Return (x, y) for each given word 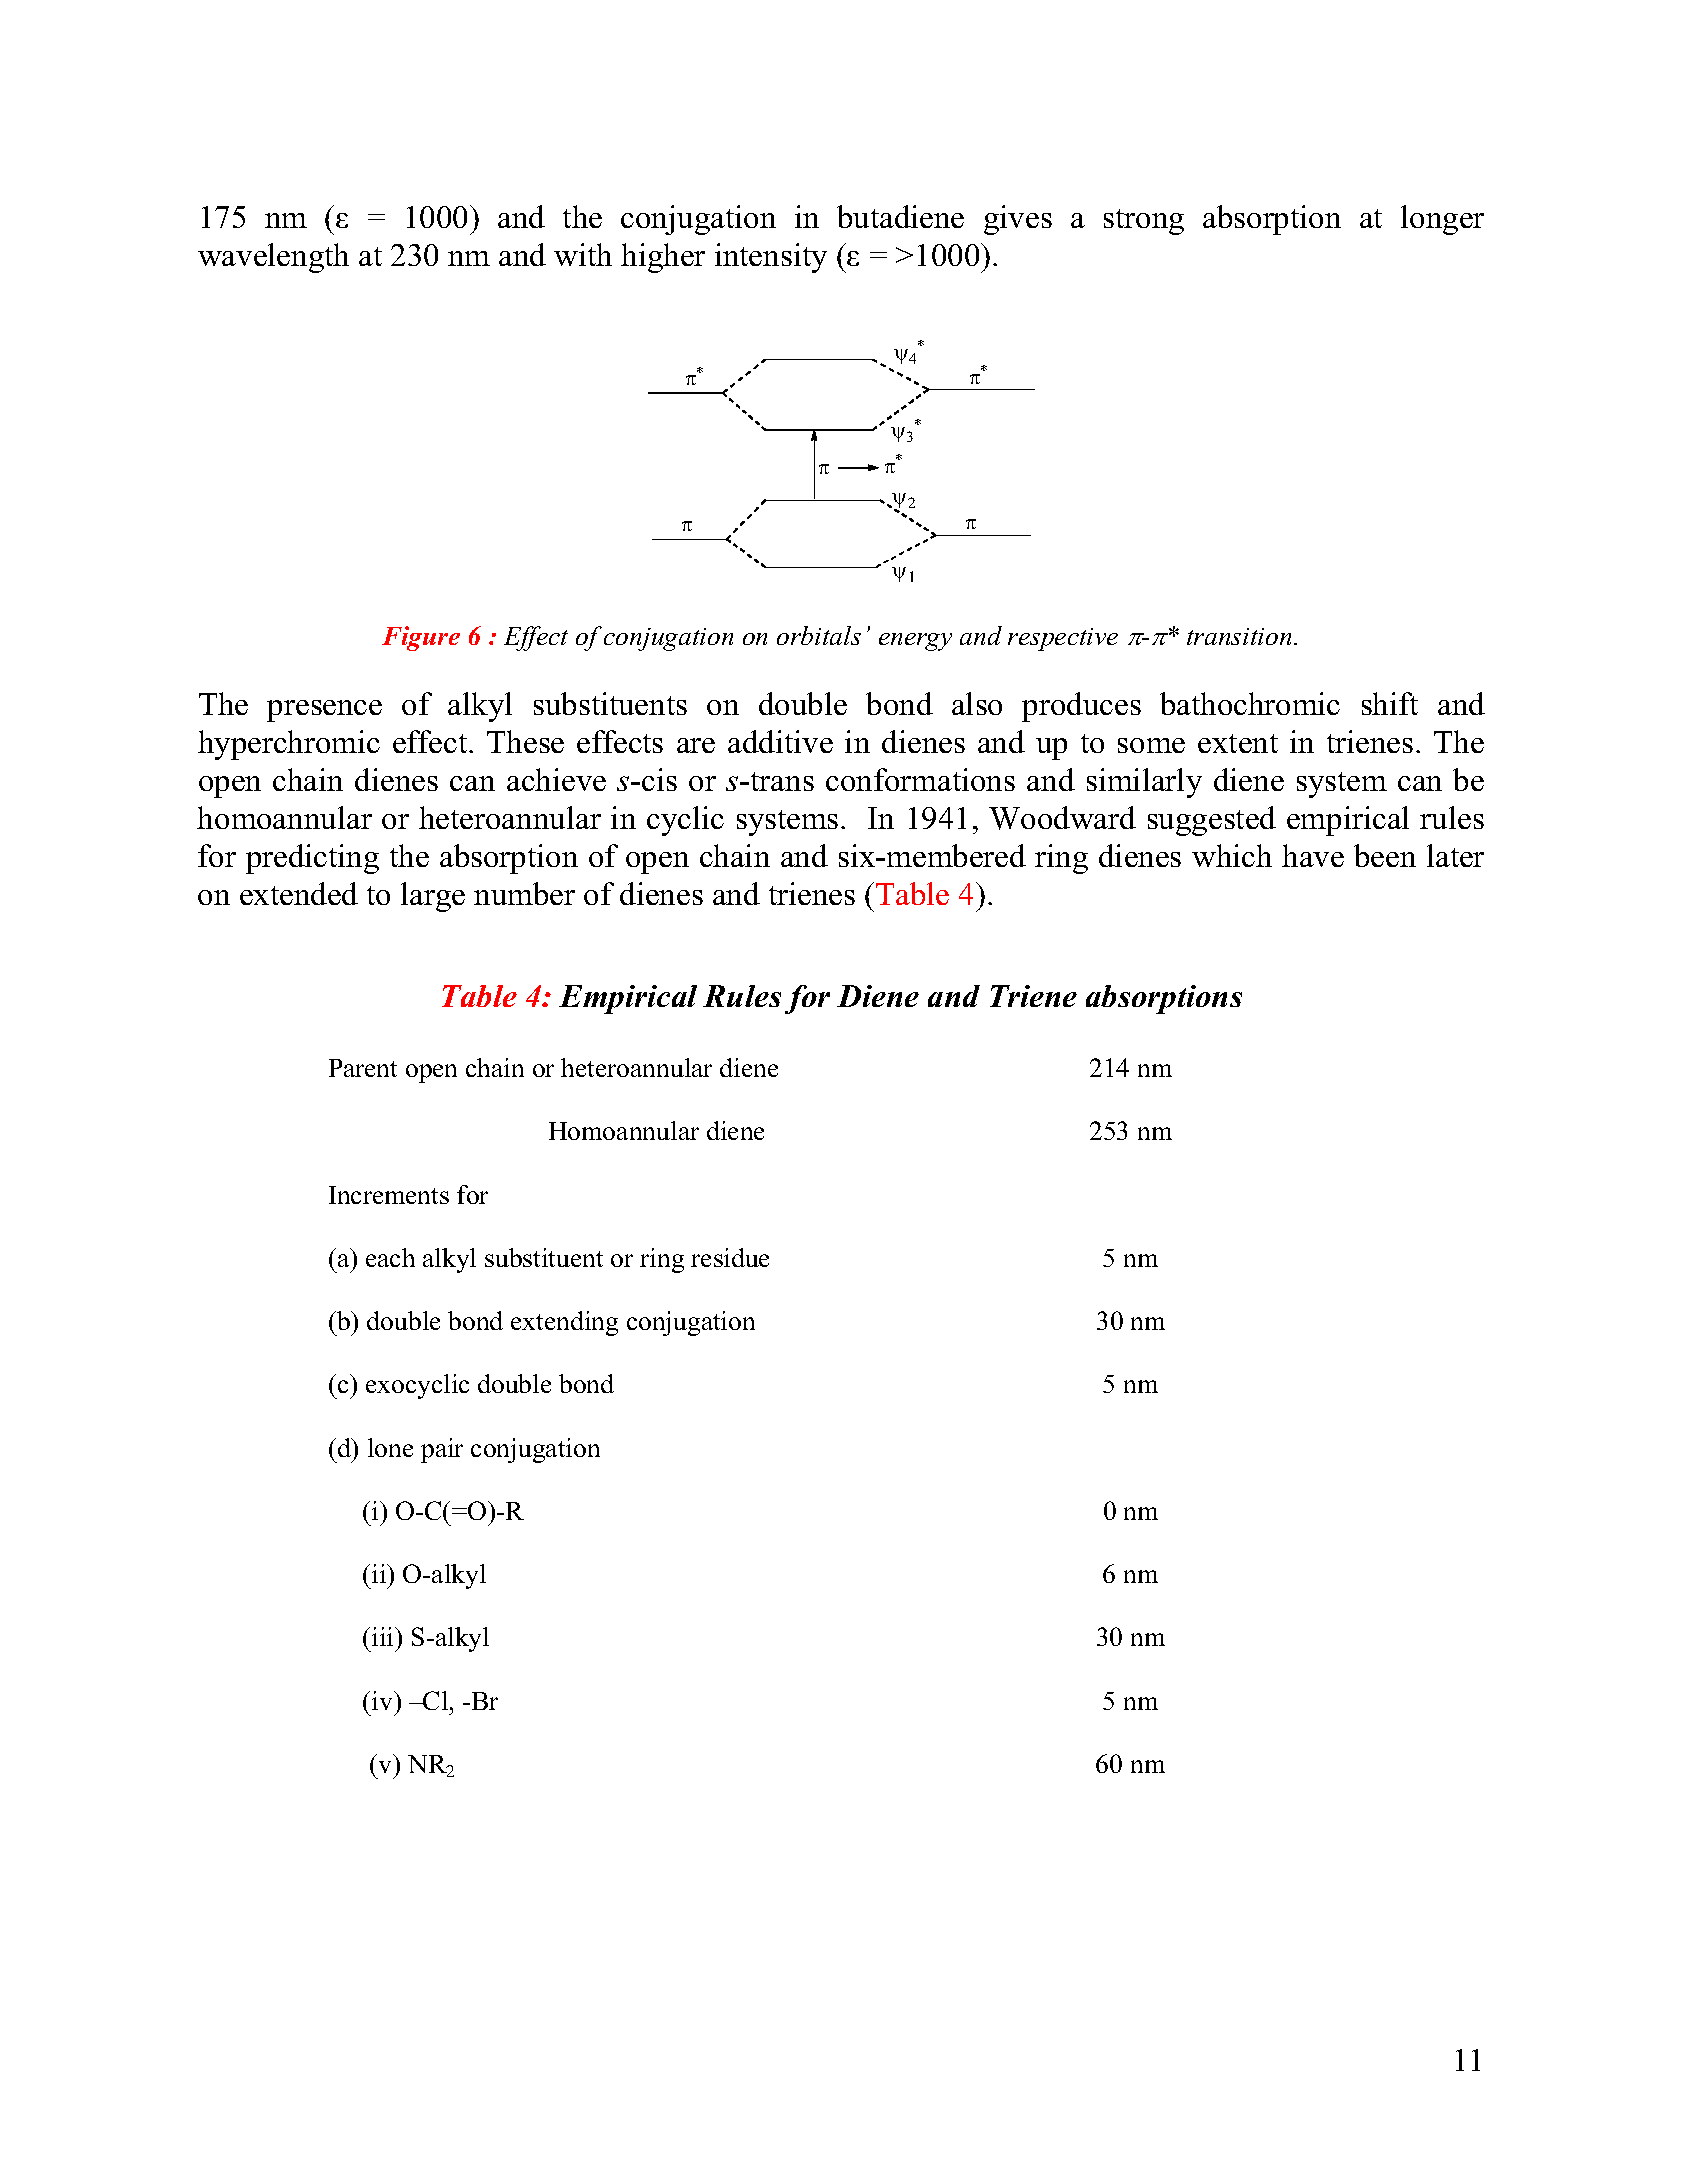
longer (1442, 220)
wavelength (273, 258)
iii (384, 1636)
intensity (771, 258)
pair (442, 1450)
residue (730, 1257)
